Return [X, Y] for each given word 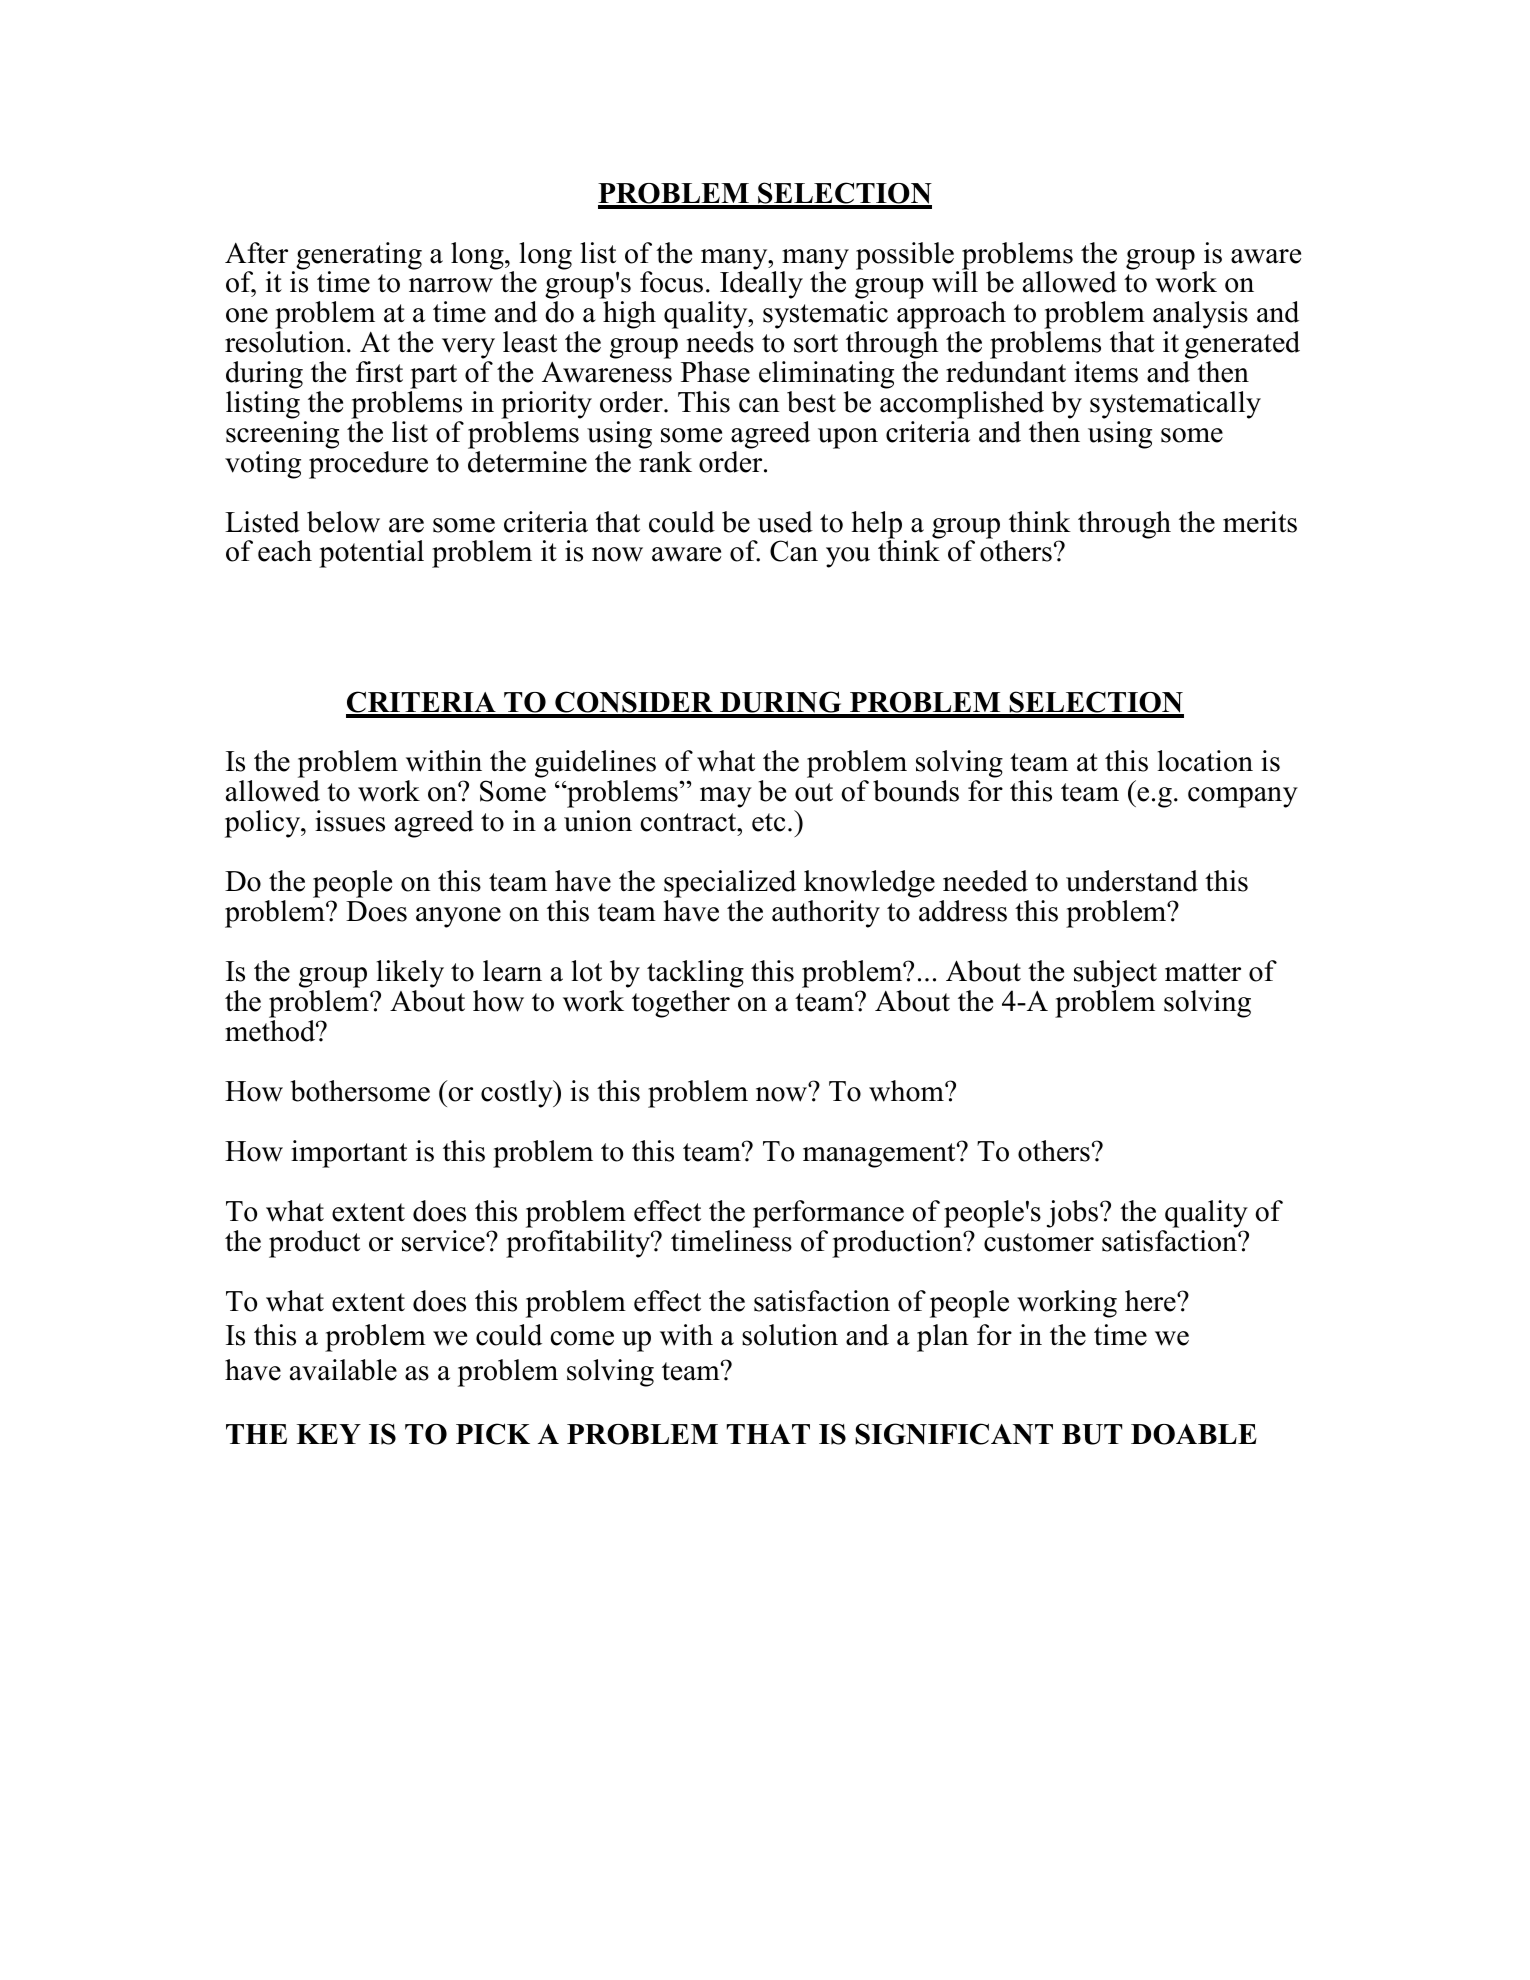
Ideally [761, 286]
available [343, 1370]
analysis [1200, 316]
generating [358, 257]
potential [371, 554]
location [1205, 761]
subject [1115, 974]
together [681, 1004]
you [848, 557]
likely [410, 974]
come [582, 1338]
